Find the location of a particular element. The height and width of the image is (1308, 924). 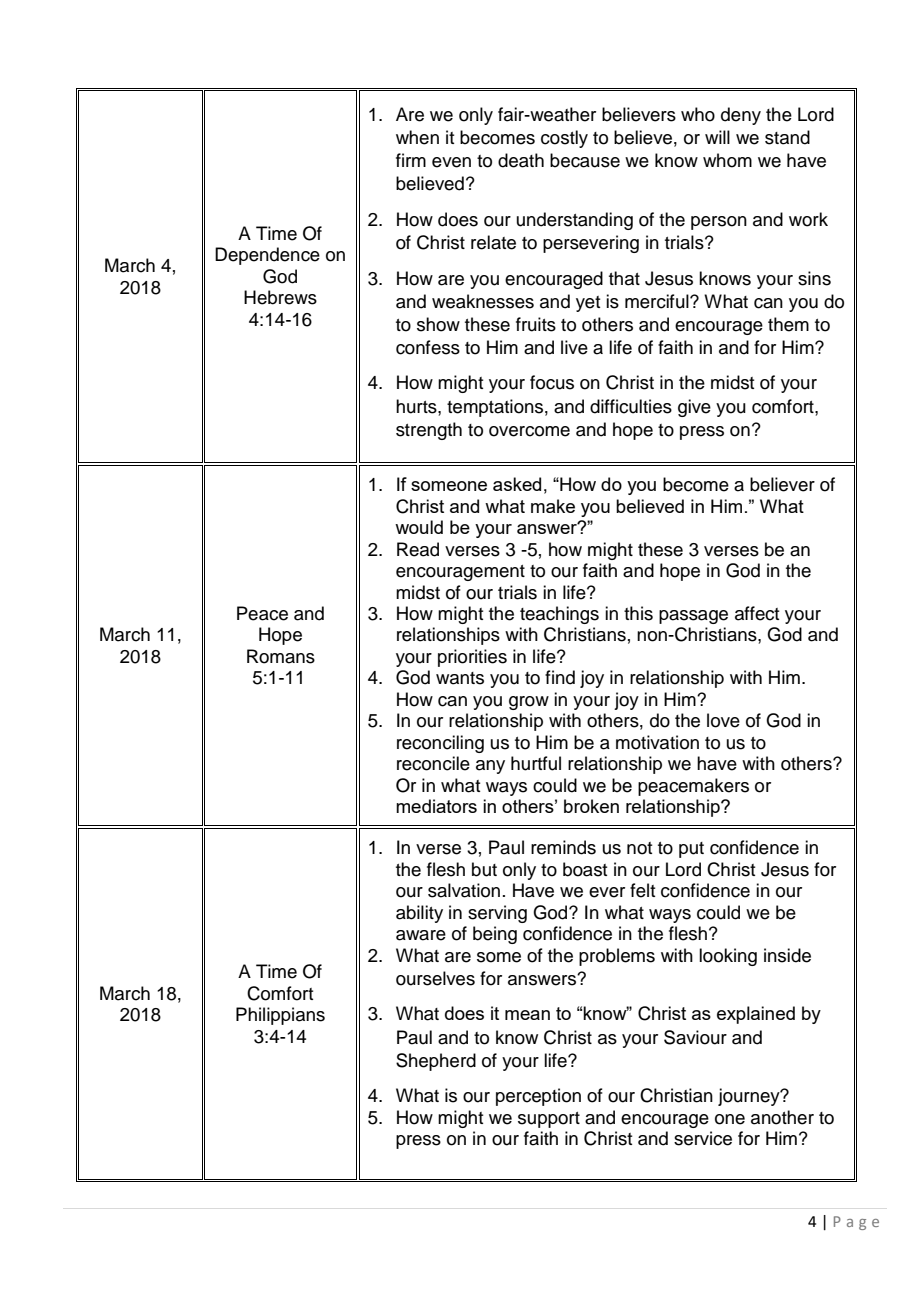

death is located at coordinates (521, 160).
